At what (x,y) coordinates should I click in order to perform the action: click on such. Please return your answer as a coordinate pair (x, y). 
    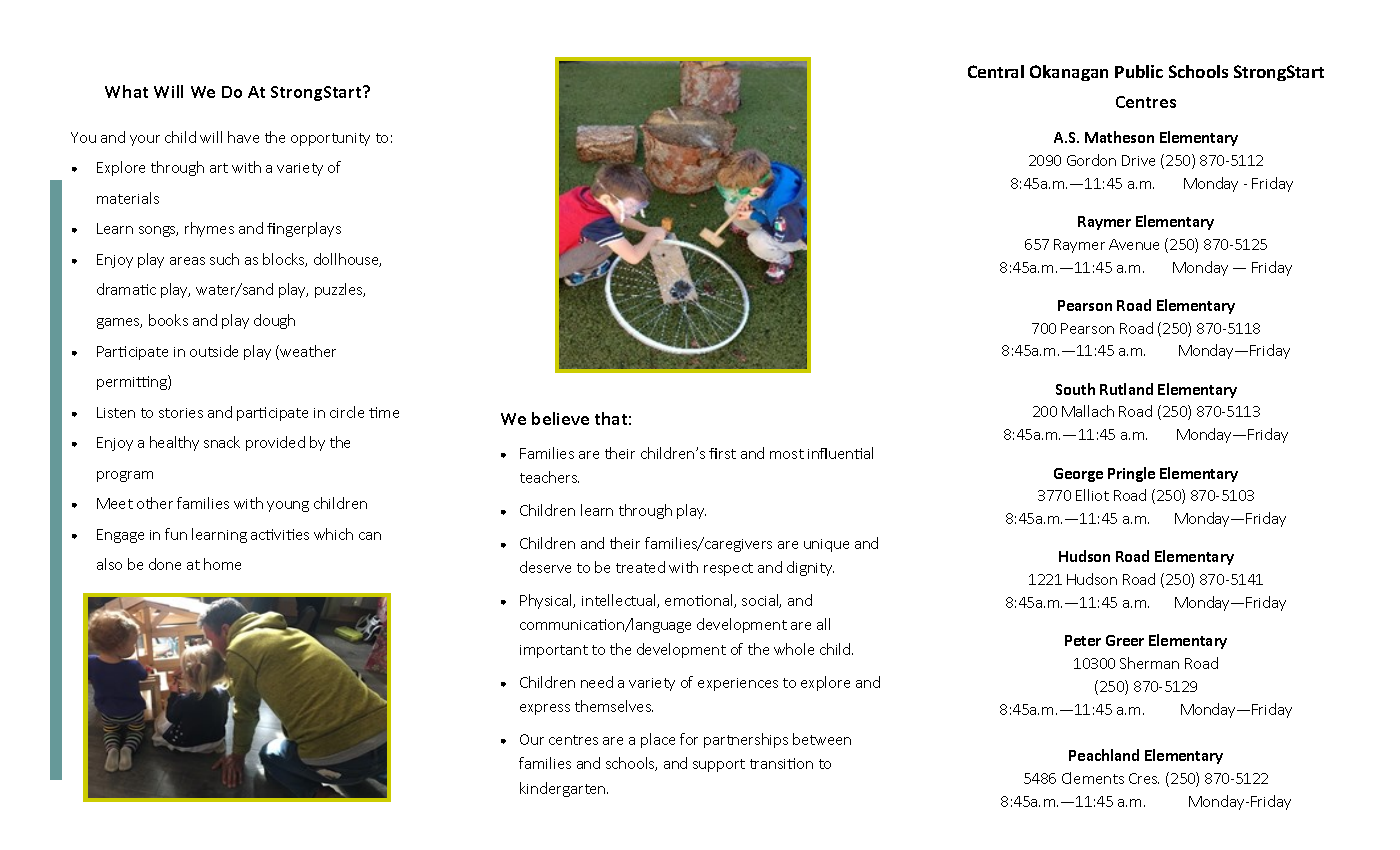
    Looking at the image, I should click on (224, 259).
